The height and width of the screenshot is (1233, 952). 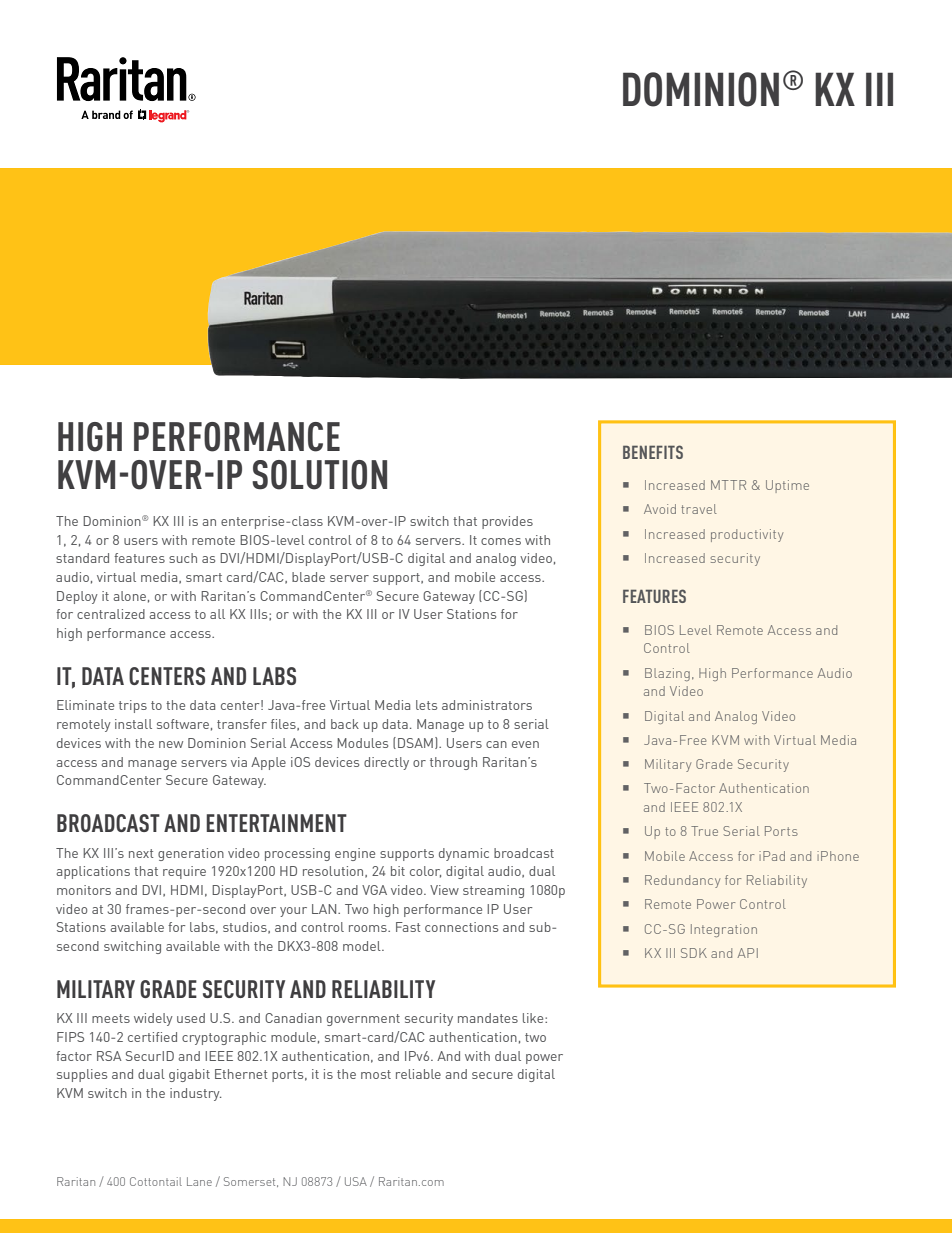 I want to click on True, so click(x=704, y=831).
